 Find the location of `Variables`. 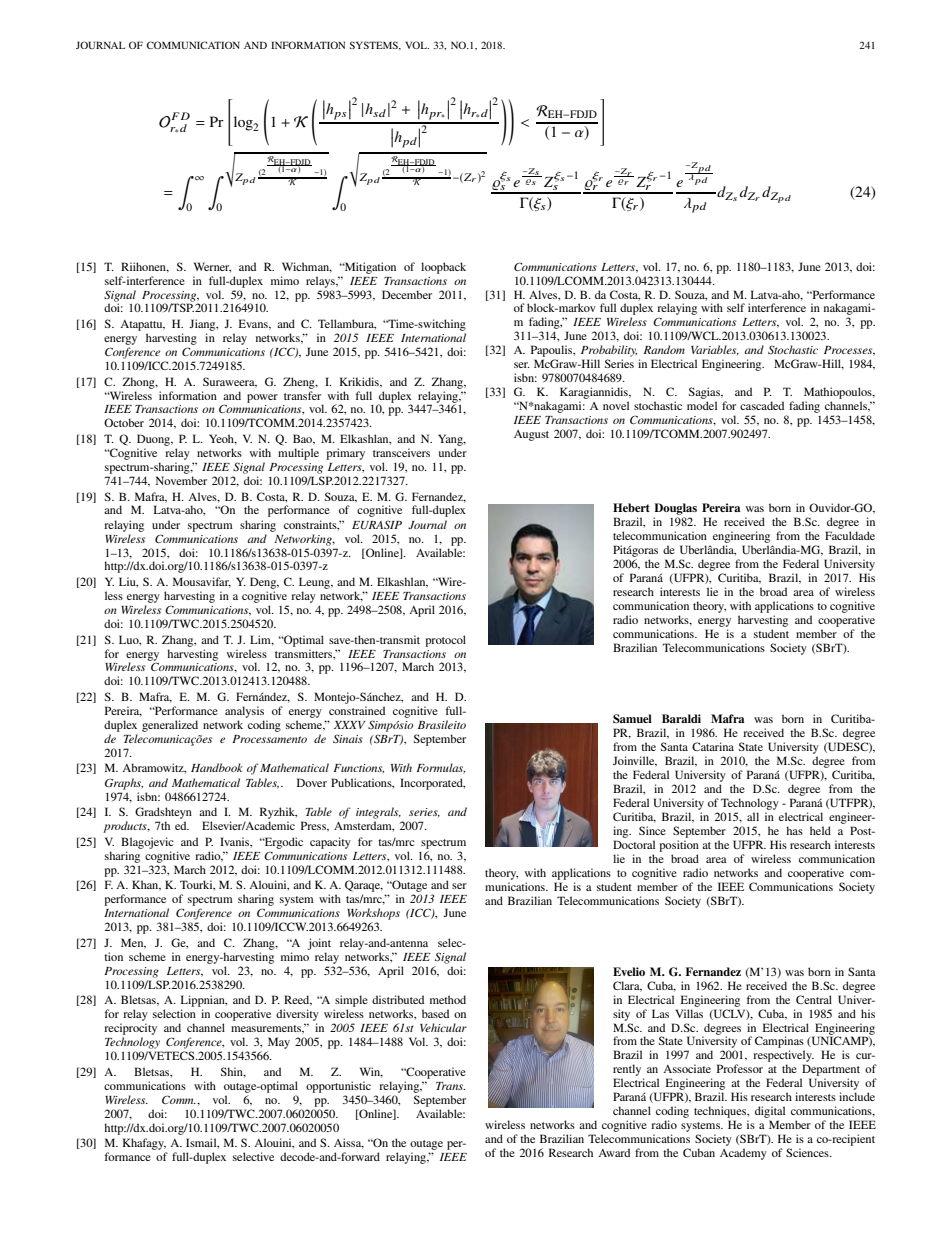

Variables is located at coordinates (715, 350).
